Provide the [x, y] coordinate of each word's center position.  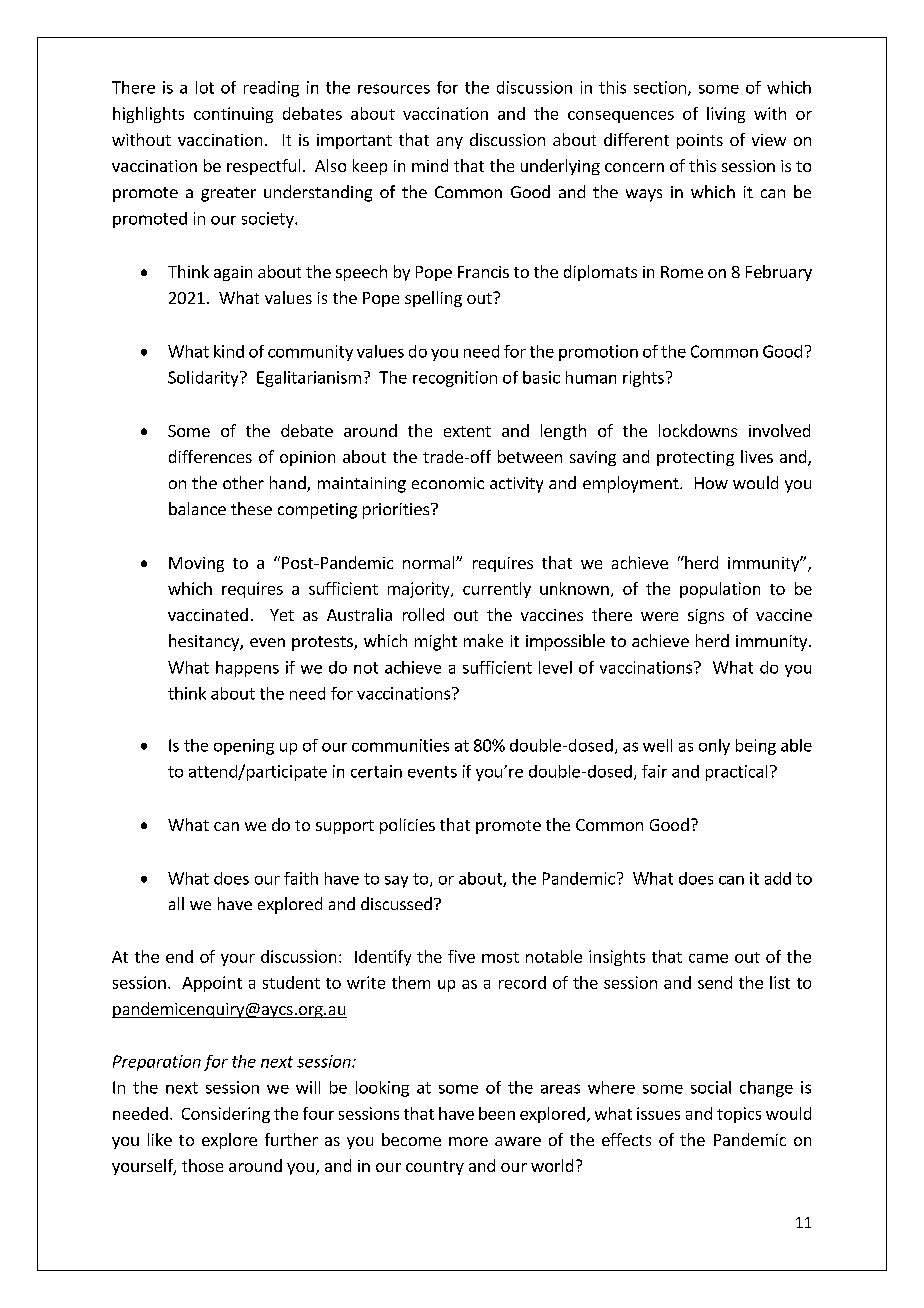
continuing [233, 115]
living [726, 115]
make [483, 640]
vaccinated [208, 614]
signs [706, 616]
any [450, 143]
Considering [226, 1115]
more [468, 1141]
